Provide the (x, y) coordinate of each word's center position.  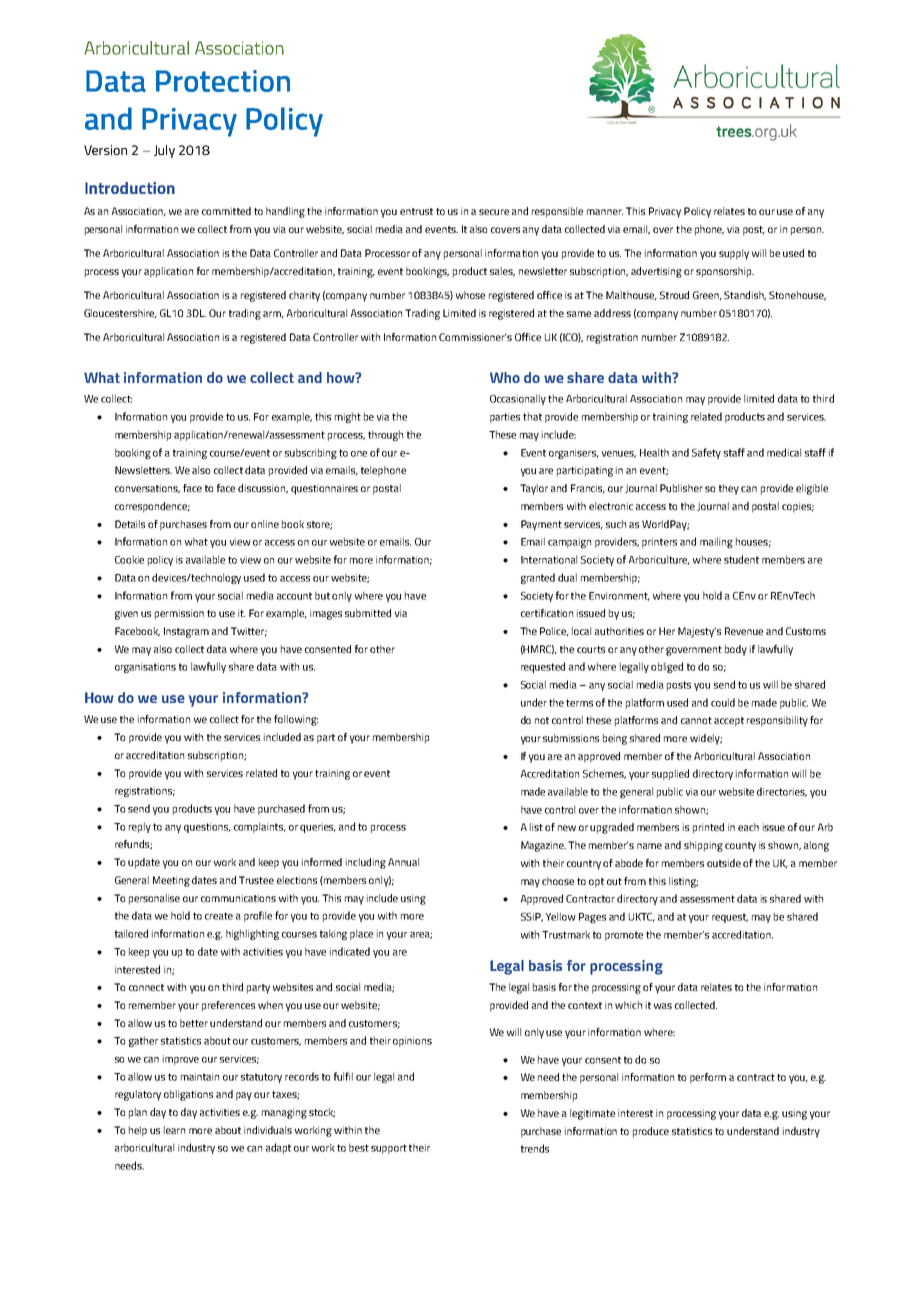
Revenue (744, 631)
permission (179, 614)
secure (494, 212)
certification (547, 613)
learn (174, 1130)
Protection (223, 81)
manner (605, 212)
